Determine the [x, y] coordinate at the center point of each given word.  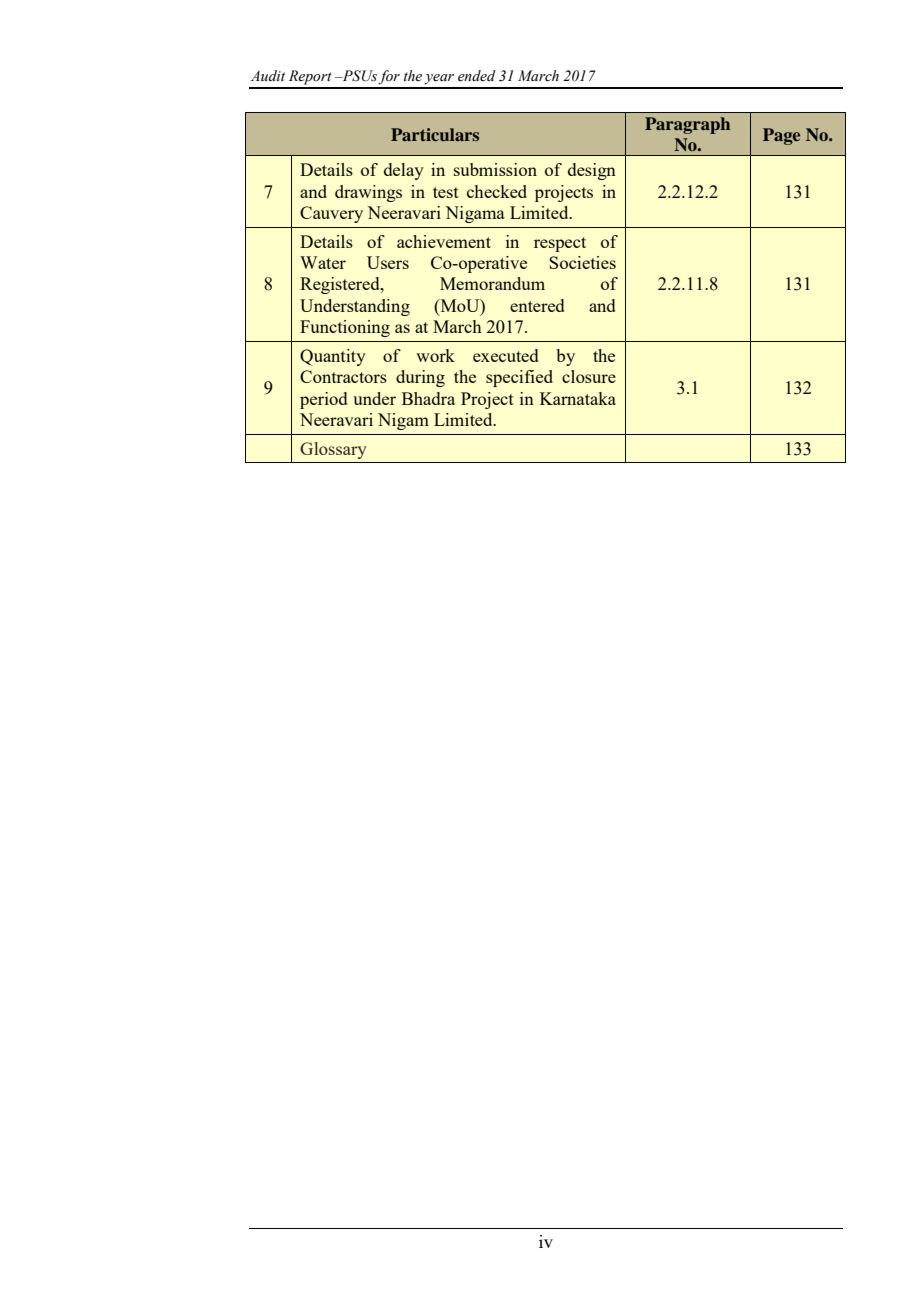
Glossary [333, 450]
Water [323, 262]
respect [560, 244]
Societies [582, 262]
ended [477, 76]
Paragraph [687, 125]
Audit [268, 75]
